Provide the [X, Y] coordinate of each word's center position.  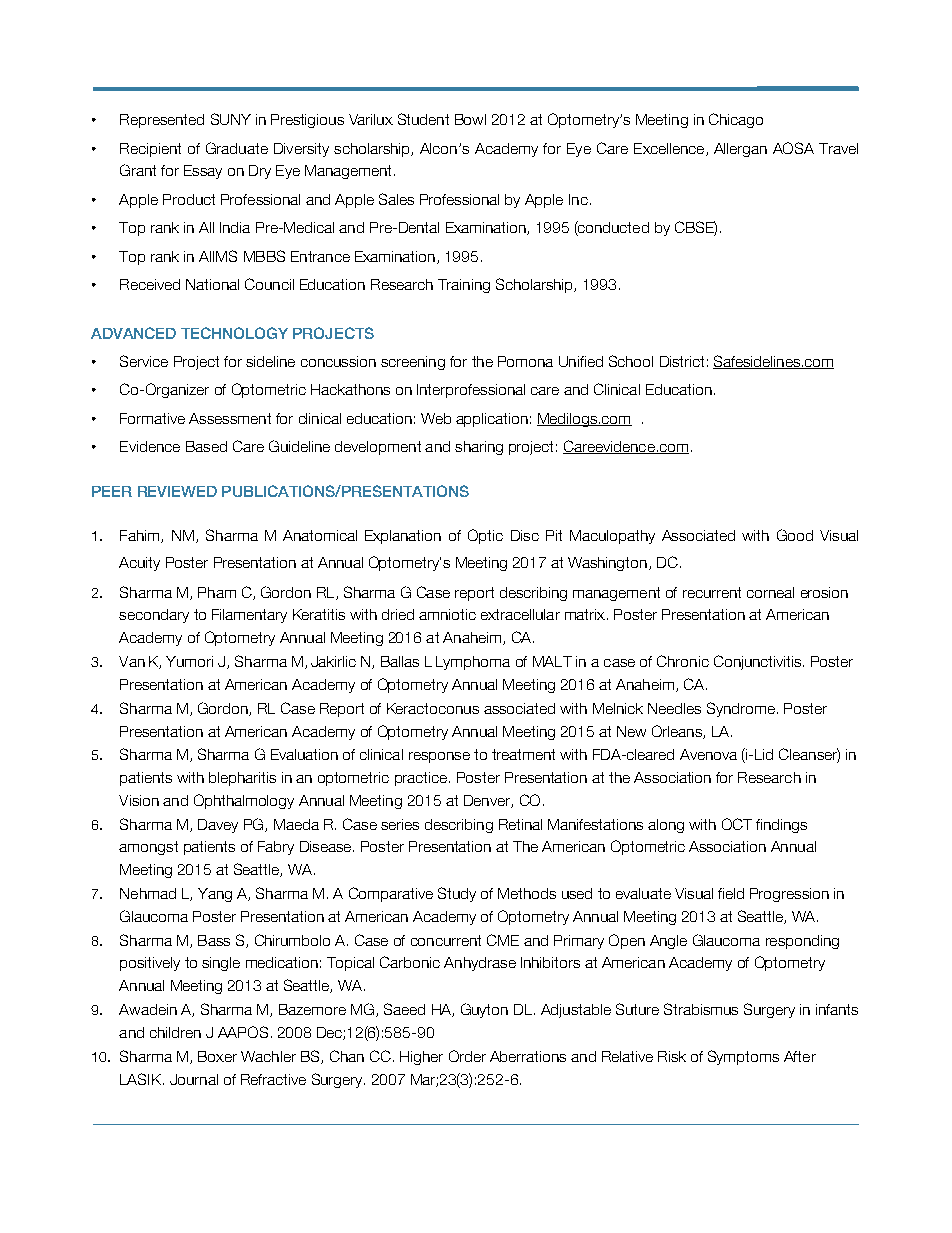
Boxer [217, 1056]
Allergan [740, 150]
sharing [479, 448]
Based [206, 446]
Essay [203, 172]
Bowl [470, 119]
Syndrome [741, 709]
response [439, 757]
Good [795, 535]
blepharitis [242, 779]
